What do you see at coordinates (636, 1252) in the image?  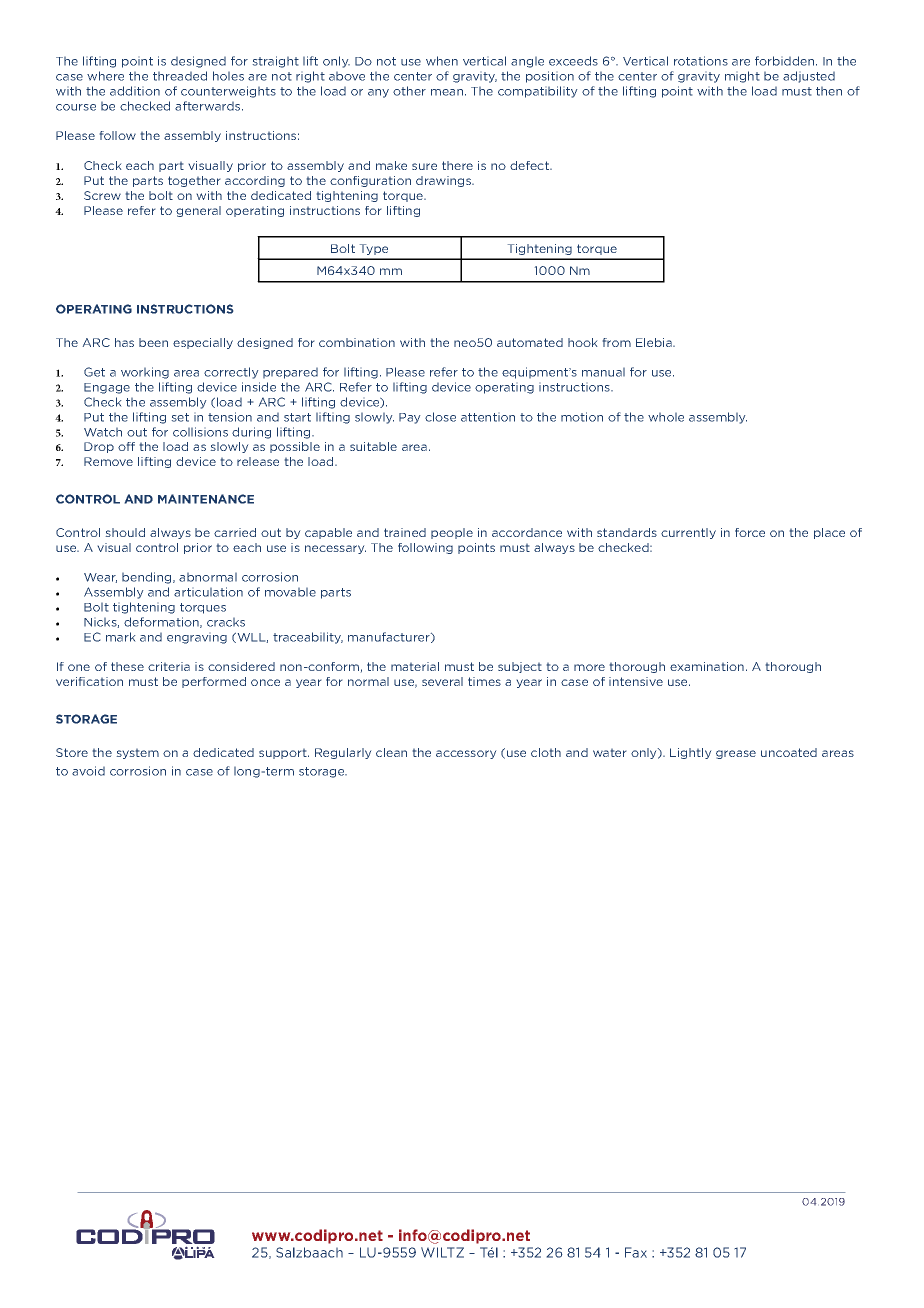 I see `Fax` at bounding box center [636, 1252].
